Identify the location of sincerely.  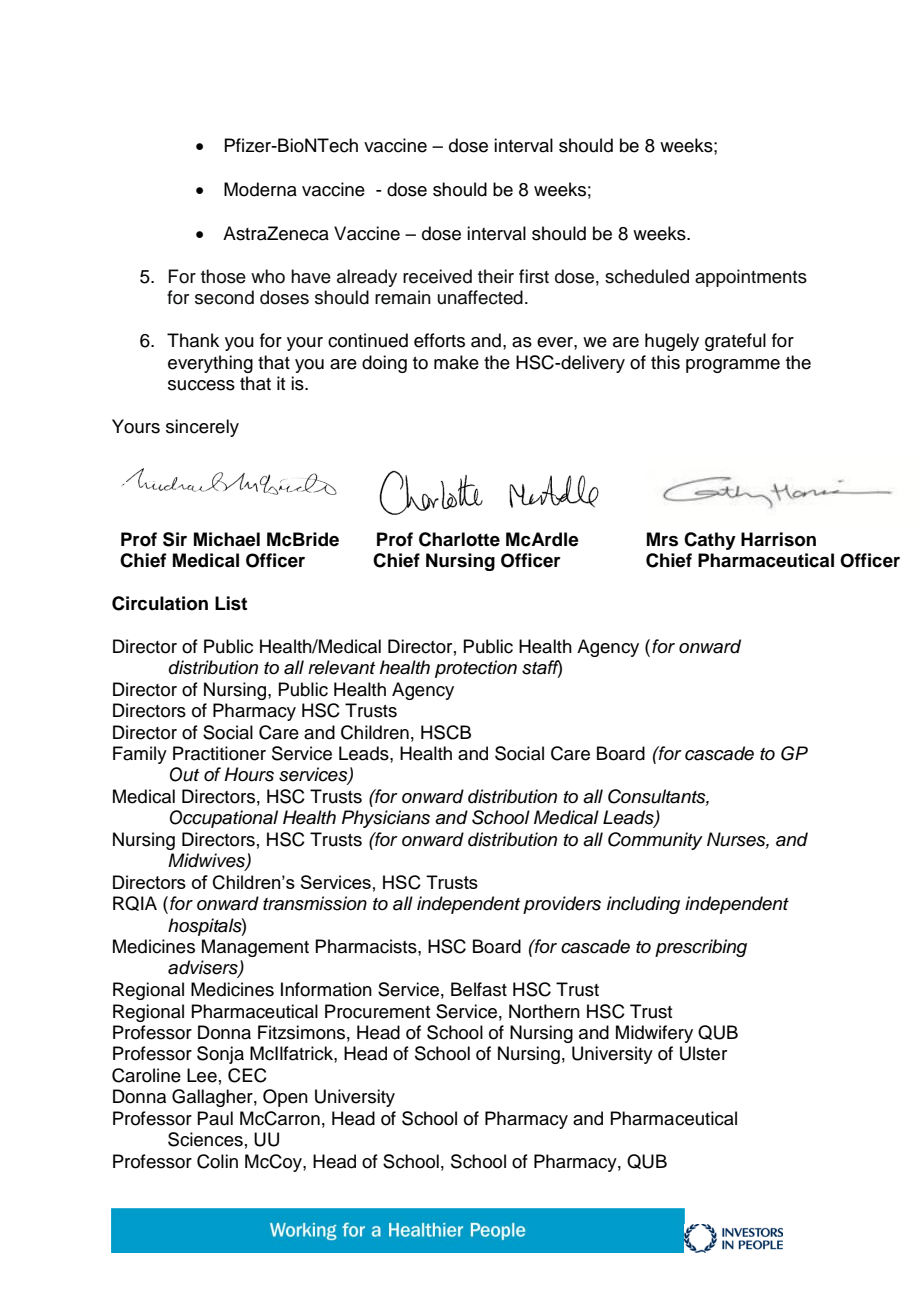
(202, 428).
